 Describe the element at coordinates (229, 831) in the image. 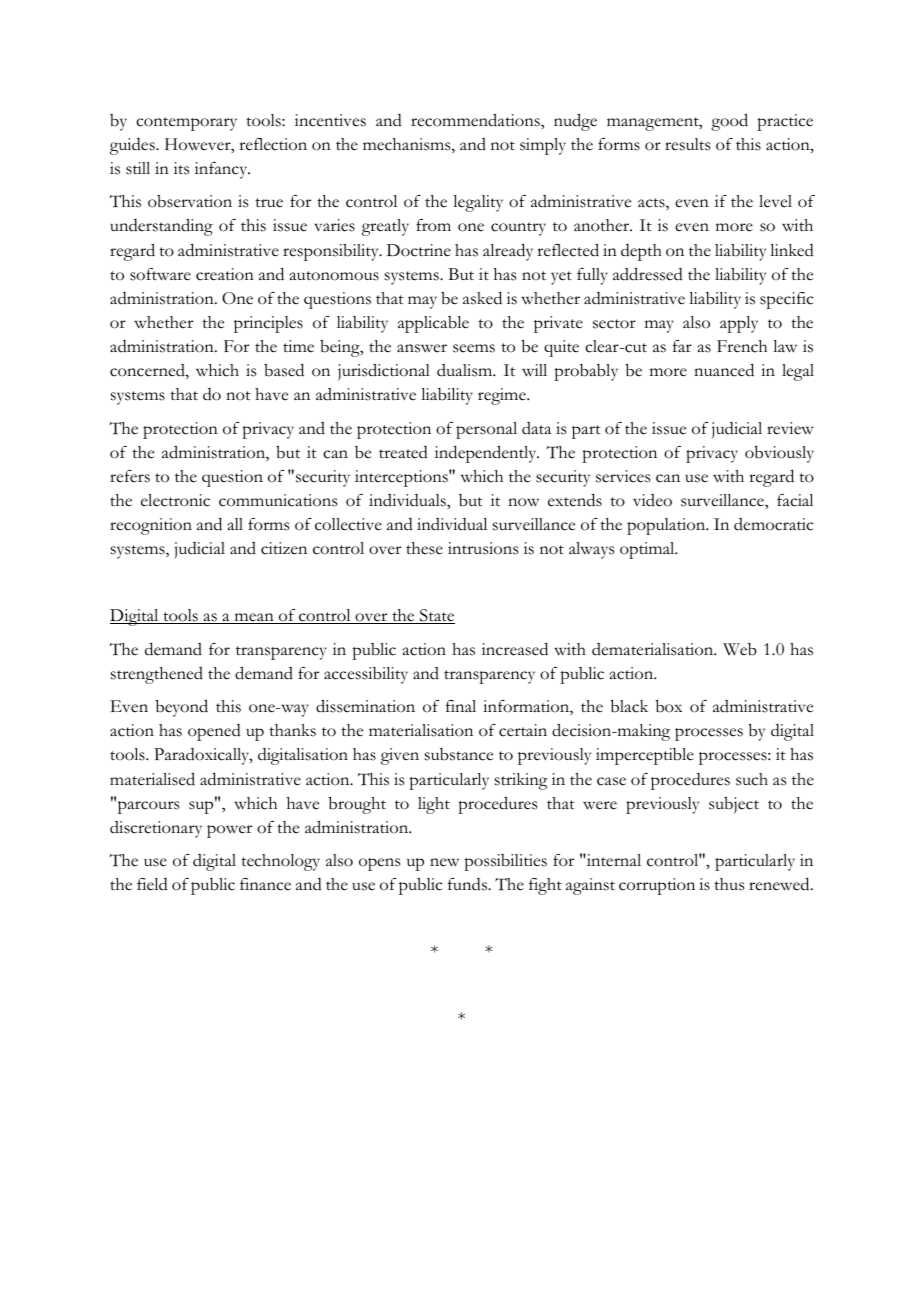

I see `power` at that location.
